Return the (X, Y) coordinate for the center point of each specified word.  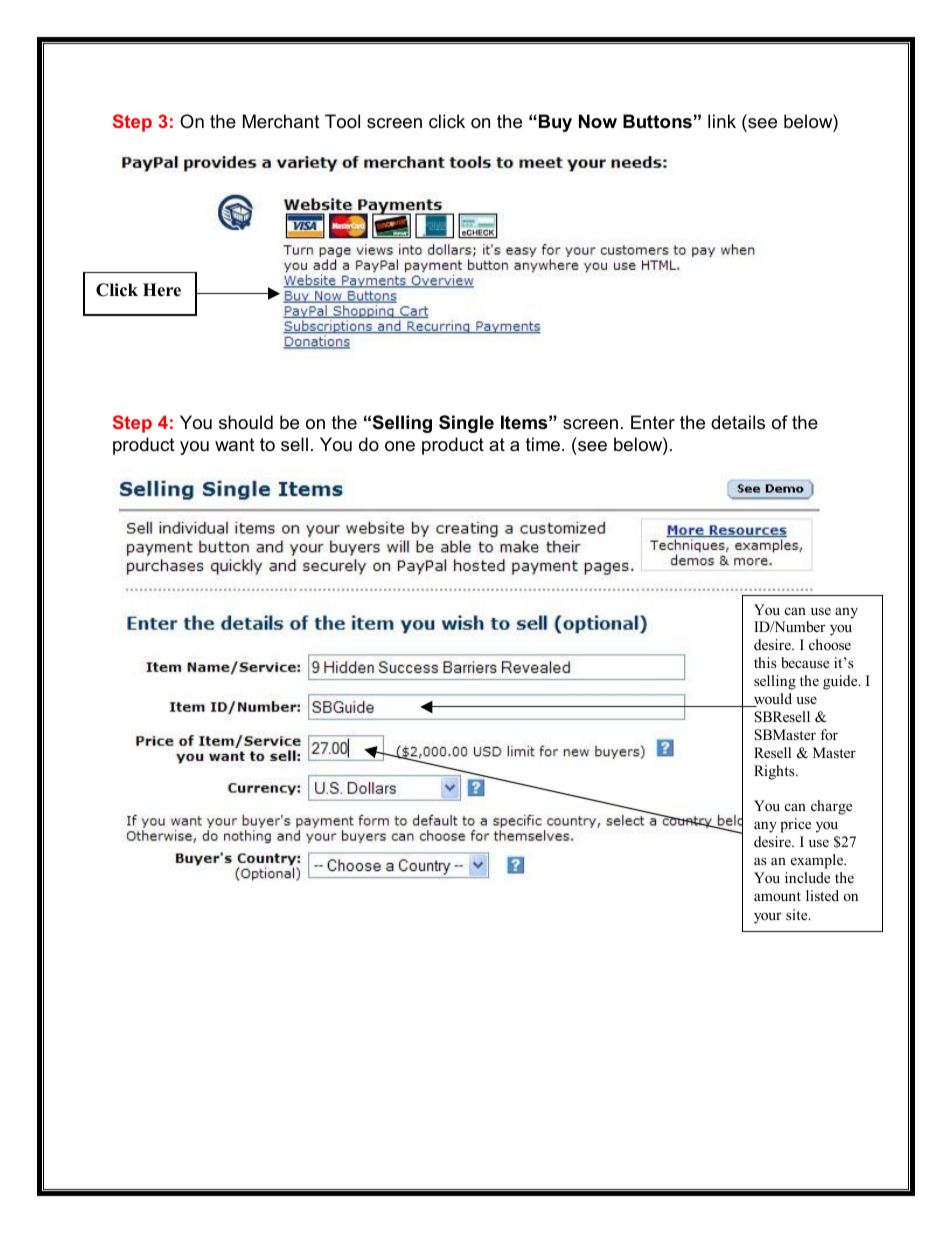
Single (466, 424)
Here (162, 290)
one (400, 446)
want (235, 444)
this (765, 662)
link (722, 121)
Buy (554, 123)
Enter (653, 422)
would (771, 700)
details (738, 422)
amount (777, 896)
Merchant (281, 121)
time (543, 444)
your (768, 918)
